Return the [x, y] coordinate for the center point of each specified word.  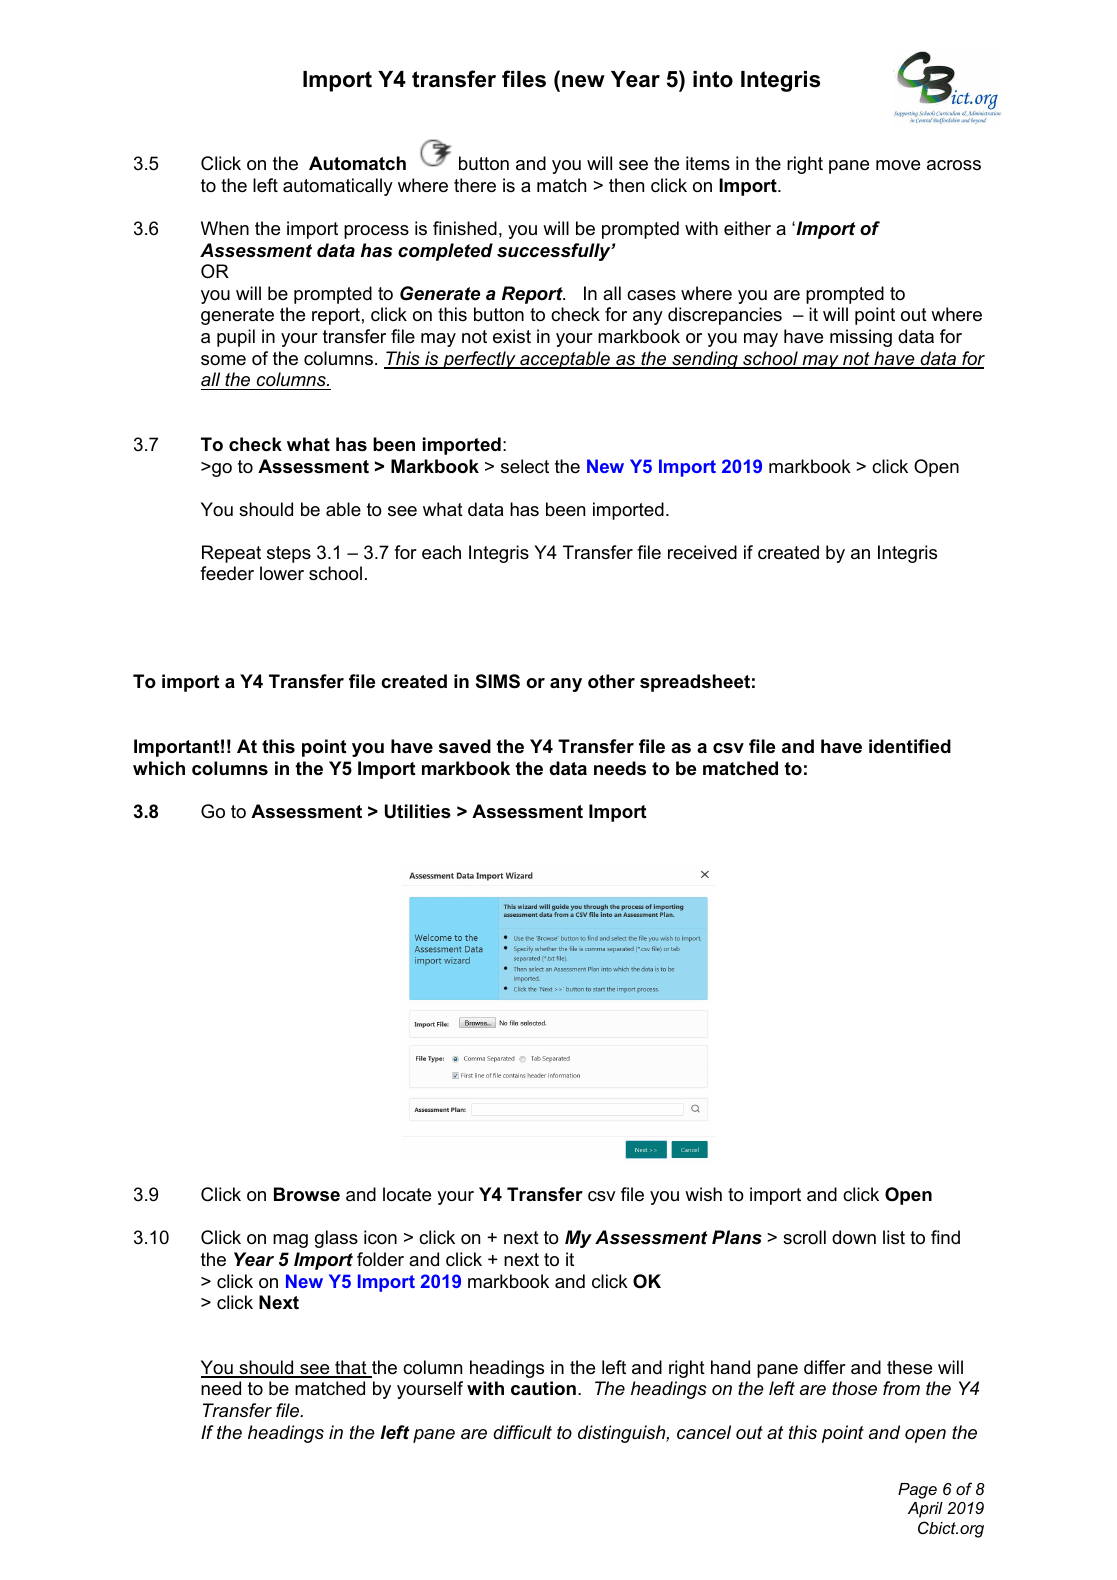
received [702, 552]
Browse [307, 1194]
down [854, 1237]
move [898, 165]
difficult [522, 1432]
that [351, 1368]
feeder [227, 573]
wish [703, 1194]
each [441, 552]
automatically [338, 187]
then [626, 185]
